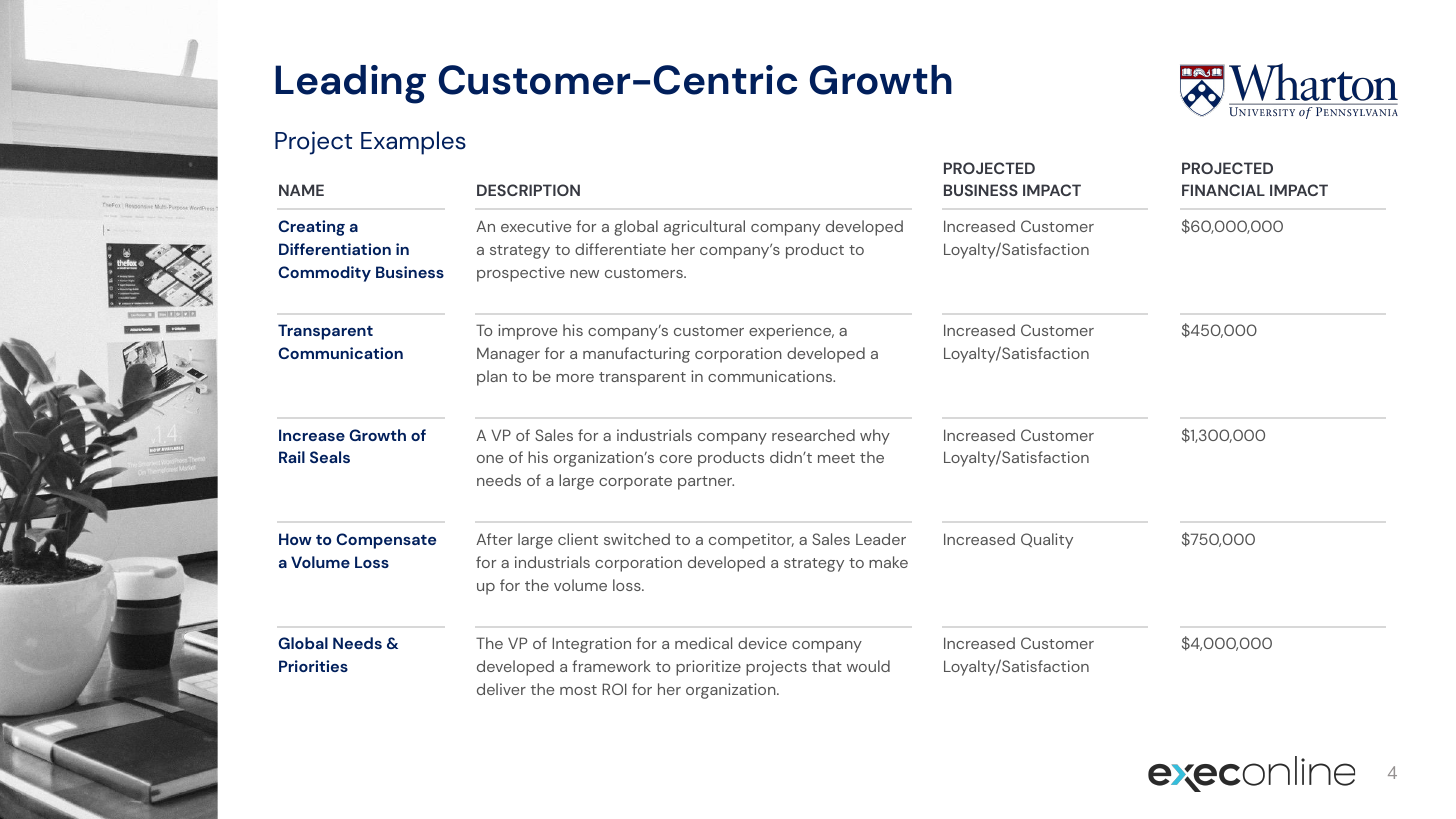  I want to click on Priorities, so click(313, 666).
